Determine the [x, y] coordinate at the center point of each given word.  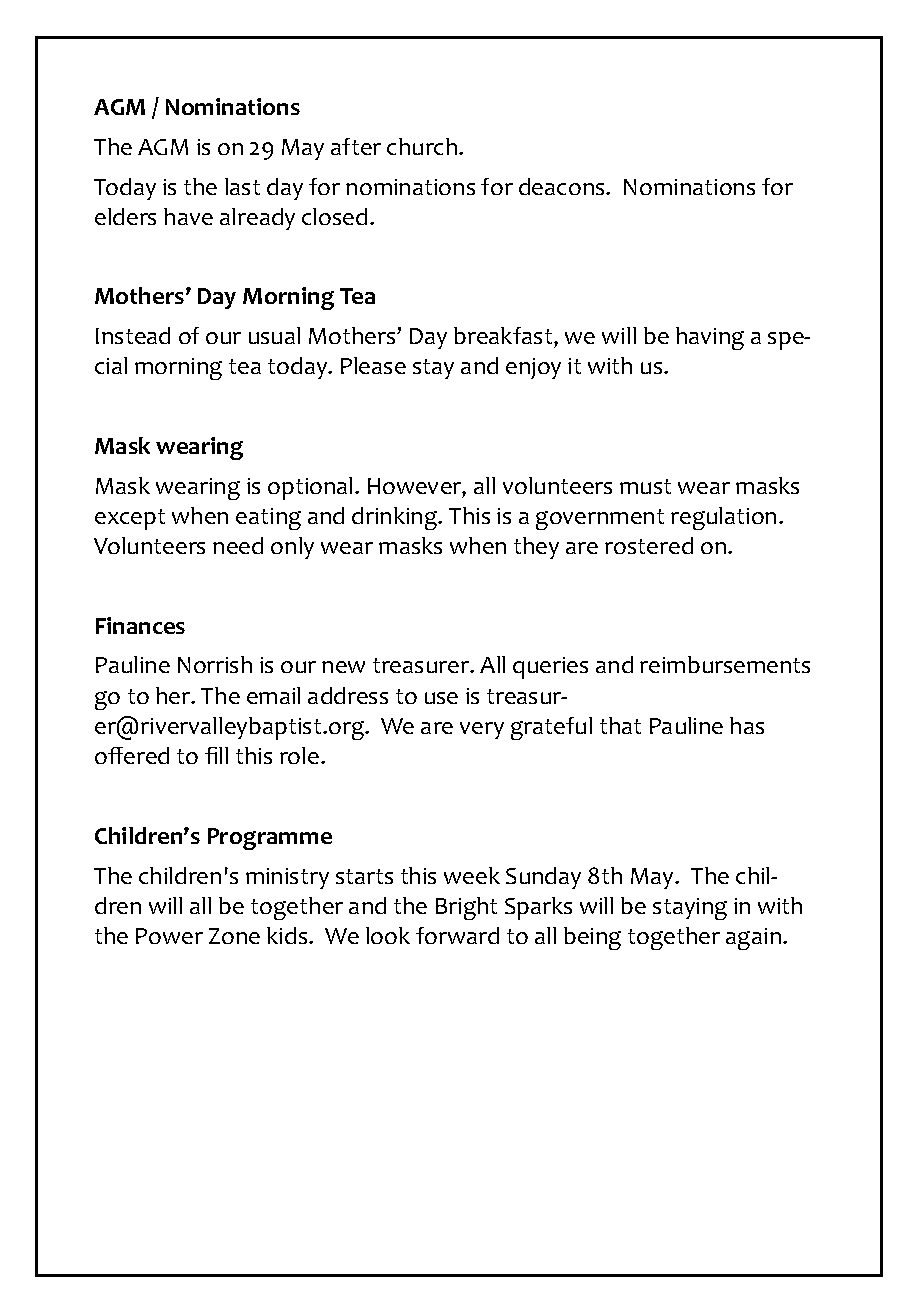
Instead [133, 335]
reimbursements [725, 664]
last [242, 186]
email [273, 695]
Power [169, 936]
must [645, 486]
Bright [466, 908]
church [422, 146]
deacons [563, 186]
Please [373, 365]
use [441, 698]
